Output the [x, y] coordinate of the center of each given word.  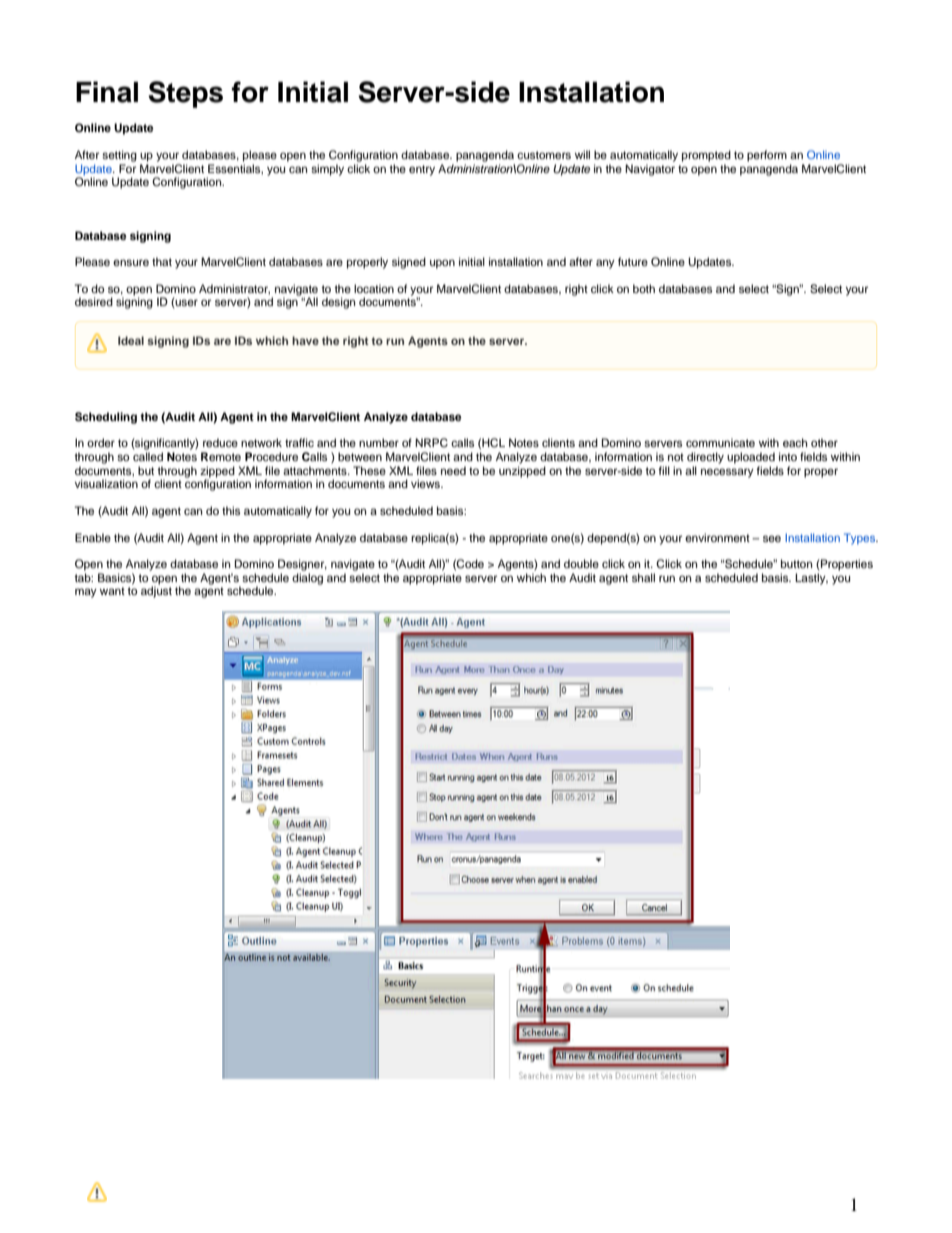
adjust [156, 592]
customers [544, 155]
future [633, 261]
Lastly [811, 579]
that [162, 261]
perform [767, 156]
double [581, 563]
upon [442, 264]
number [379, 442]
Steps [185, 94]
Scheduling [106, 418]
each [795, 442]
